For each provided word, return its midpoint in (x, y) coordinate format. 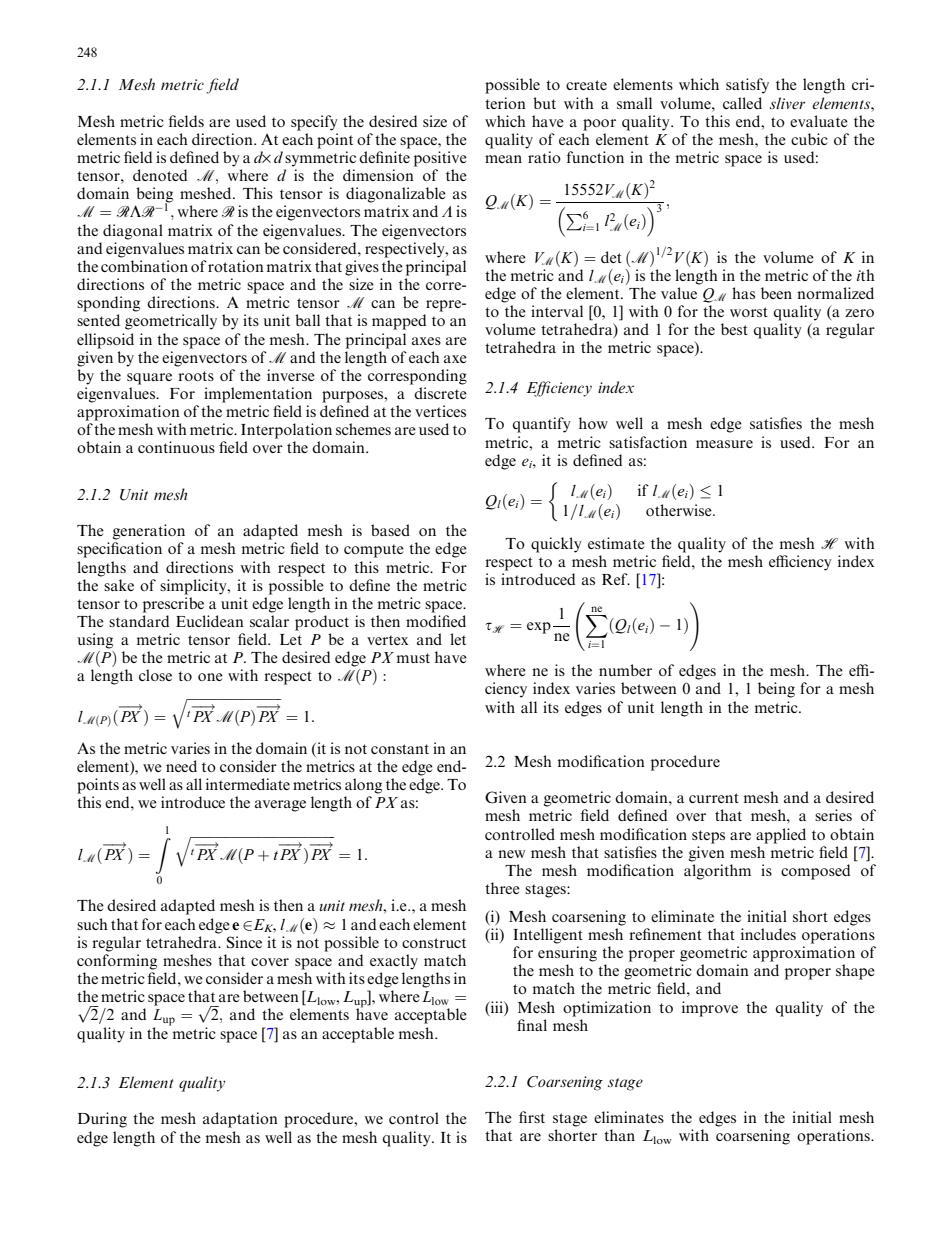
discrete (440, 393)
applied (781, 836)
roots (196, 376)
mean (503, 159)
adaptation (240, 1120)
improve (710, 1009)
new (511, 854)
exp (539, 628)
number (625, 670)
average (280, 806)
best (734, 329)
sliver (787, 103)
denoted (160, 175)
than (619, 1135)
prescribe (173, 605)
